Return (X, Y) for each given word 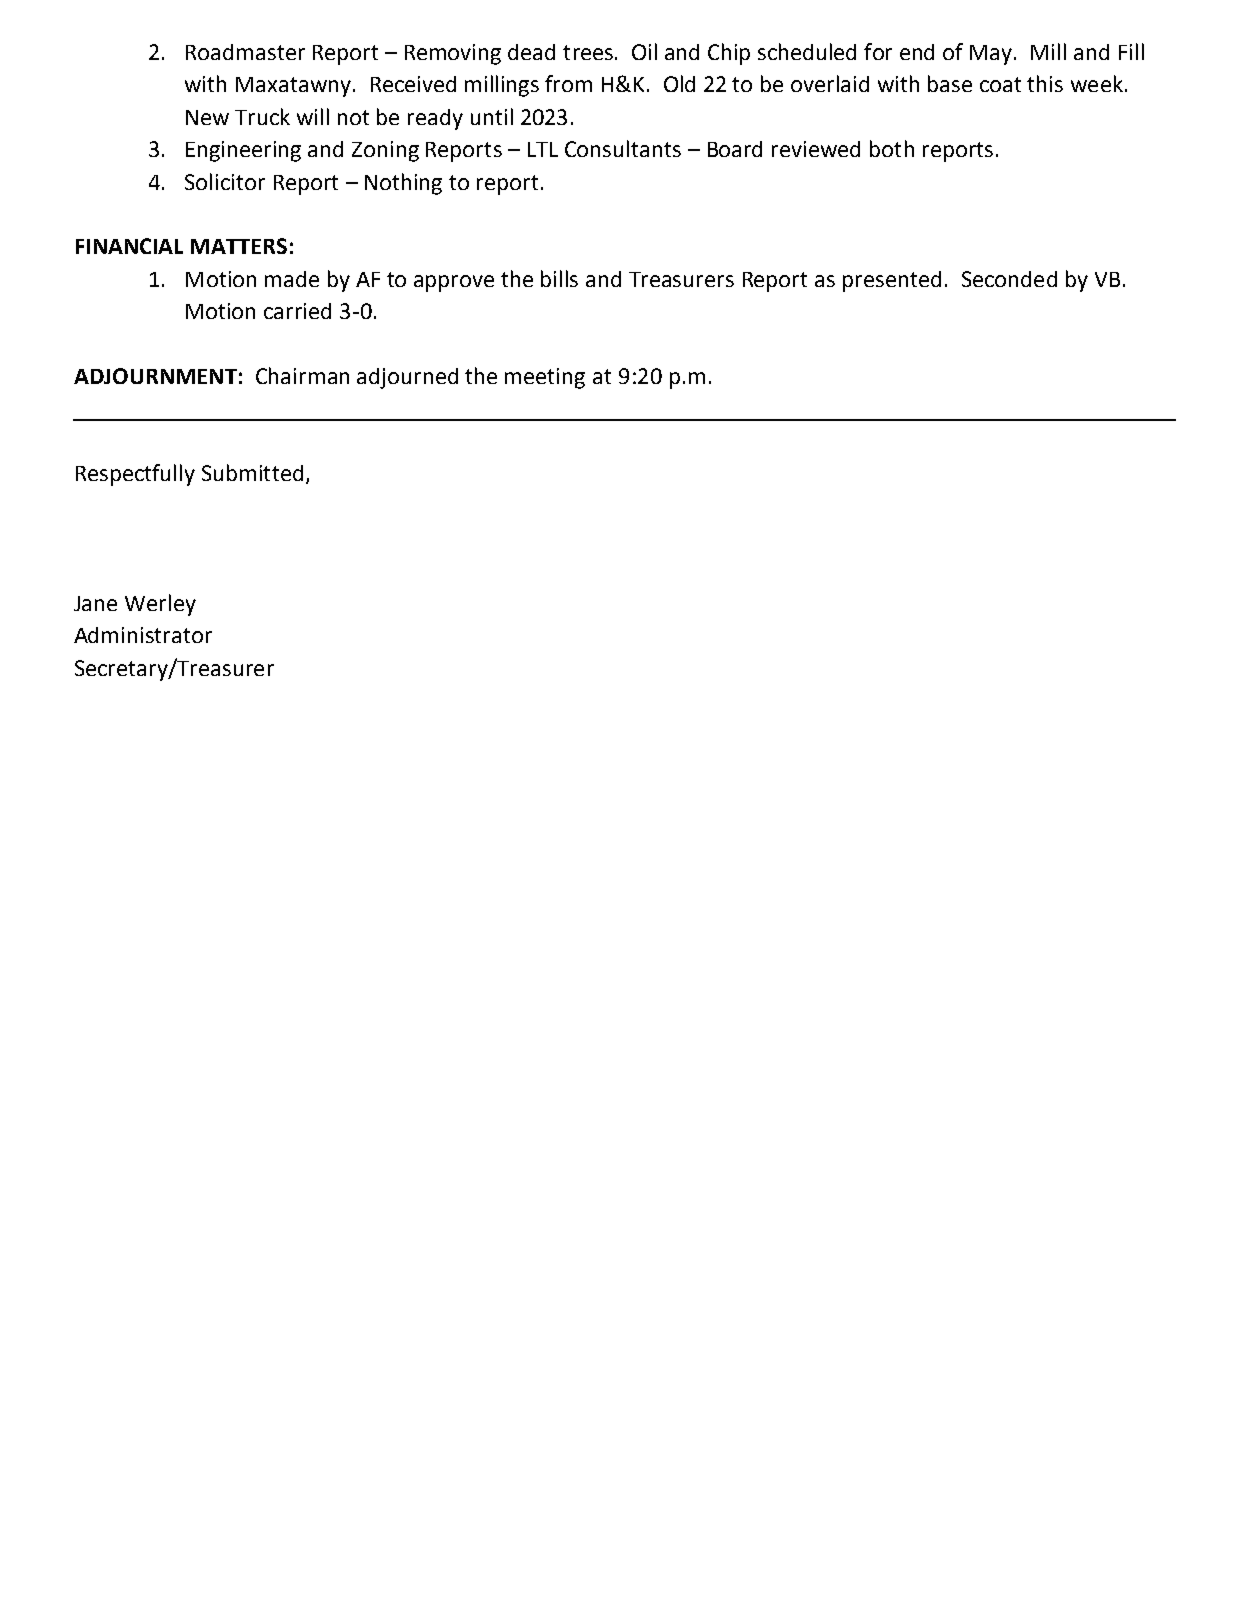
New (207, 117)
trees (589, 52)
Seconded (1009, 279)
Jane (95, 603)
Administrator (143, 635)
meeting (545, 378)
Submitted (252, 472)
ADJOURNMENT (155, 376)
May (992, 55)
